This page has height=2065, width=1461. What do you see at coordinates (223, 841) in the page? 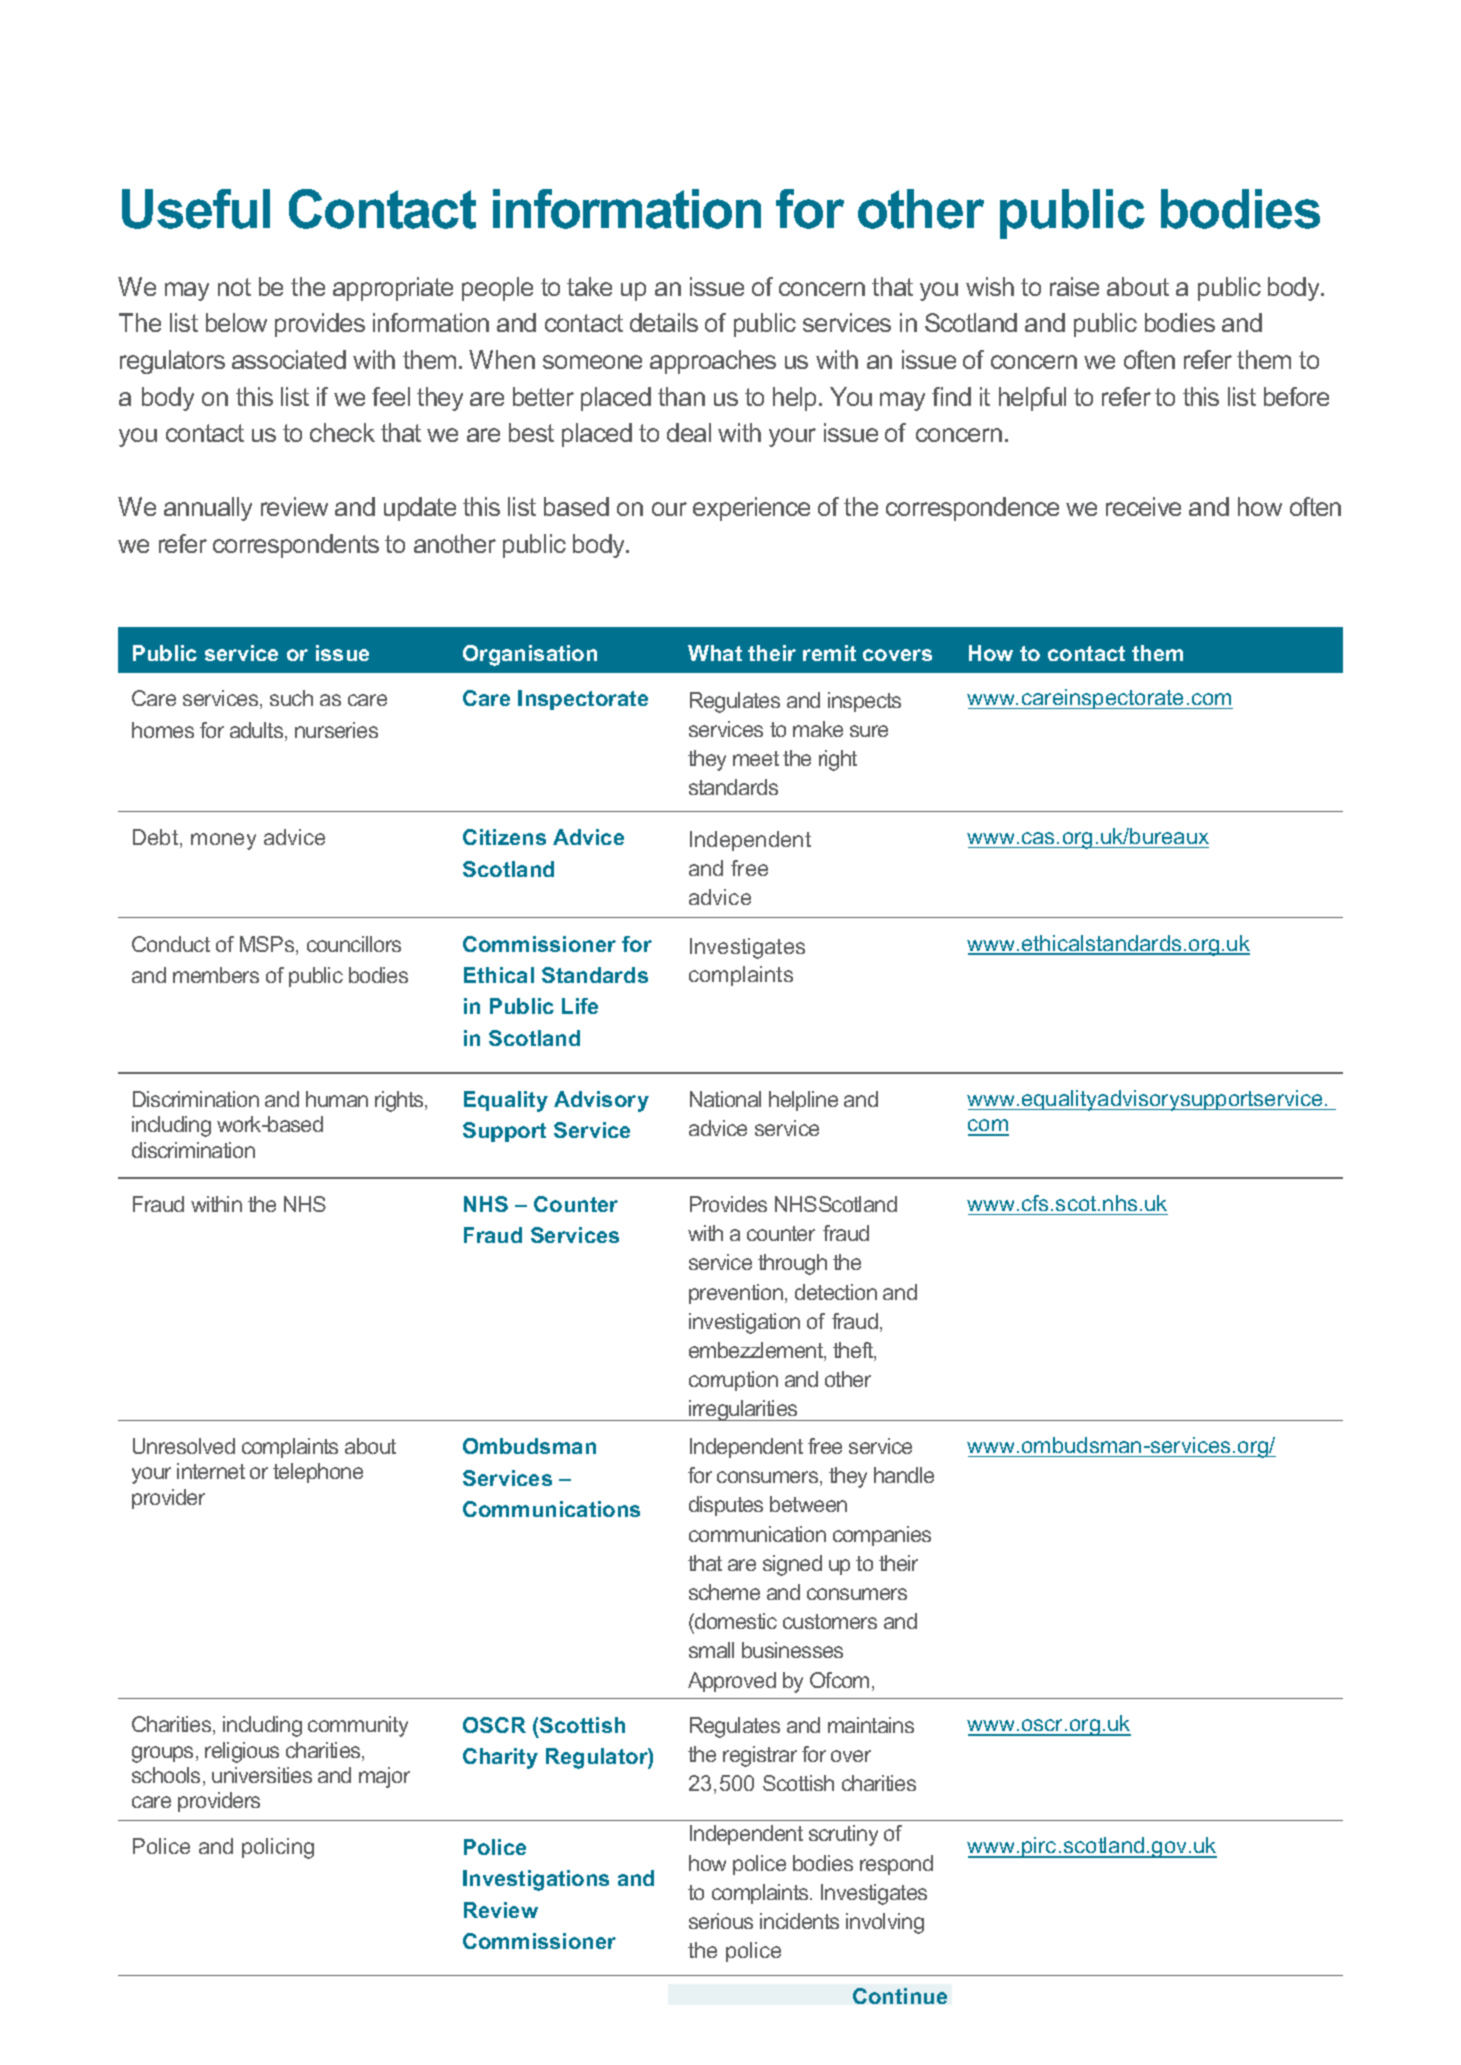
I see `money` at bounding box center [223, 841].
